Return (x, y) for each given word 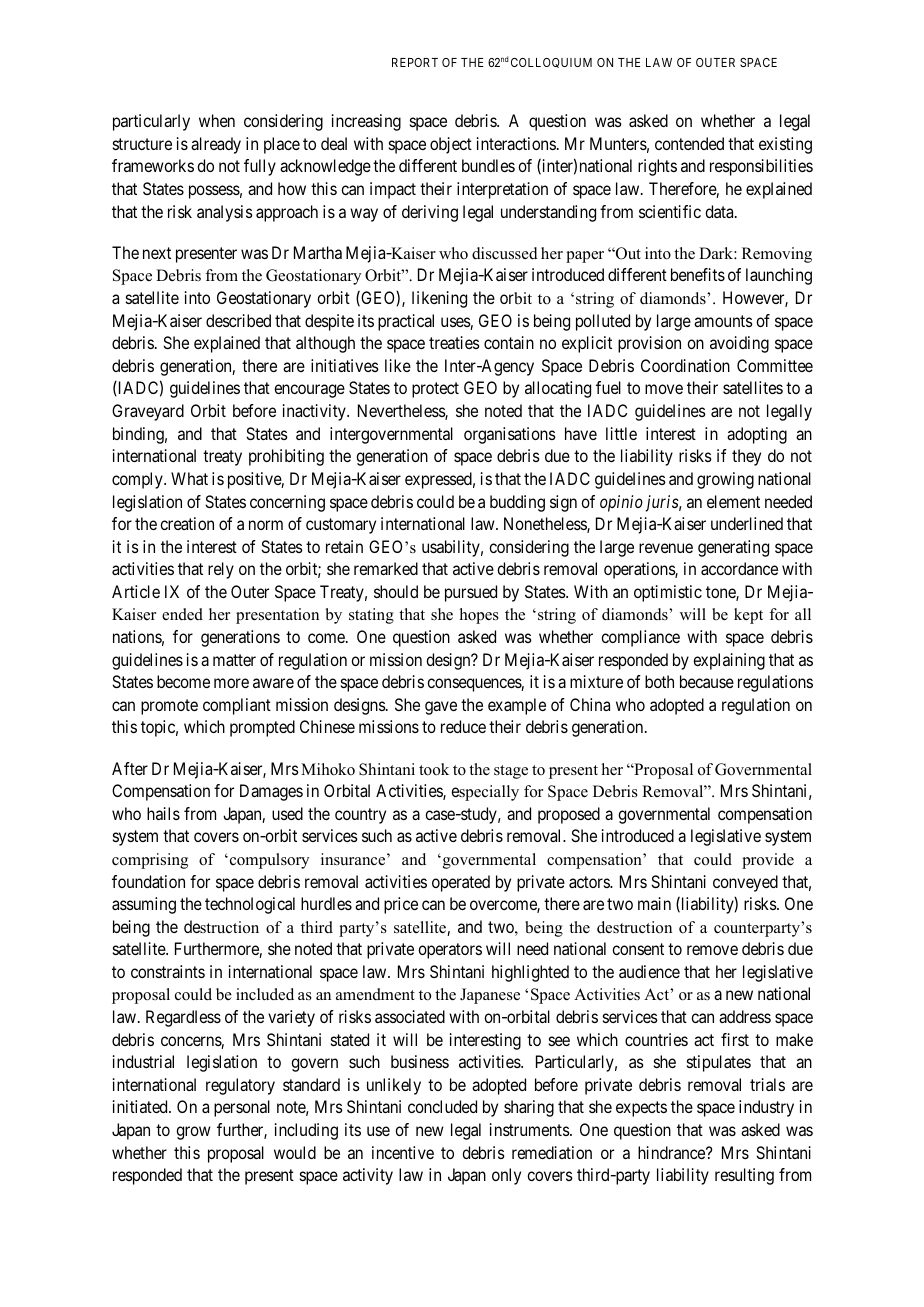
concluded (442, 1106)
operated (461, 883)
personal (242, 1108)
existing (785, 145)
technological (250, 905)
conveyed (745, 883)
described (238, 320)
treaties (454, 342)
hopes (479, 616)
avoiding (739, 344)
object (451, 145)
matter (234, 660)
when (217, 120)
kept (748, 616)
